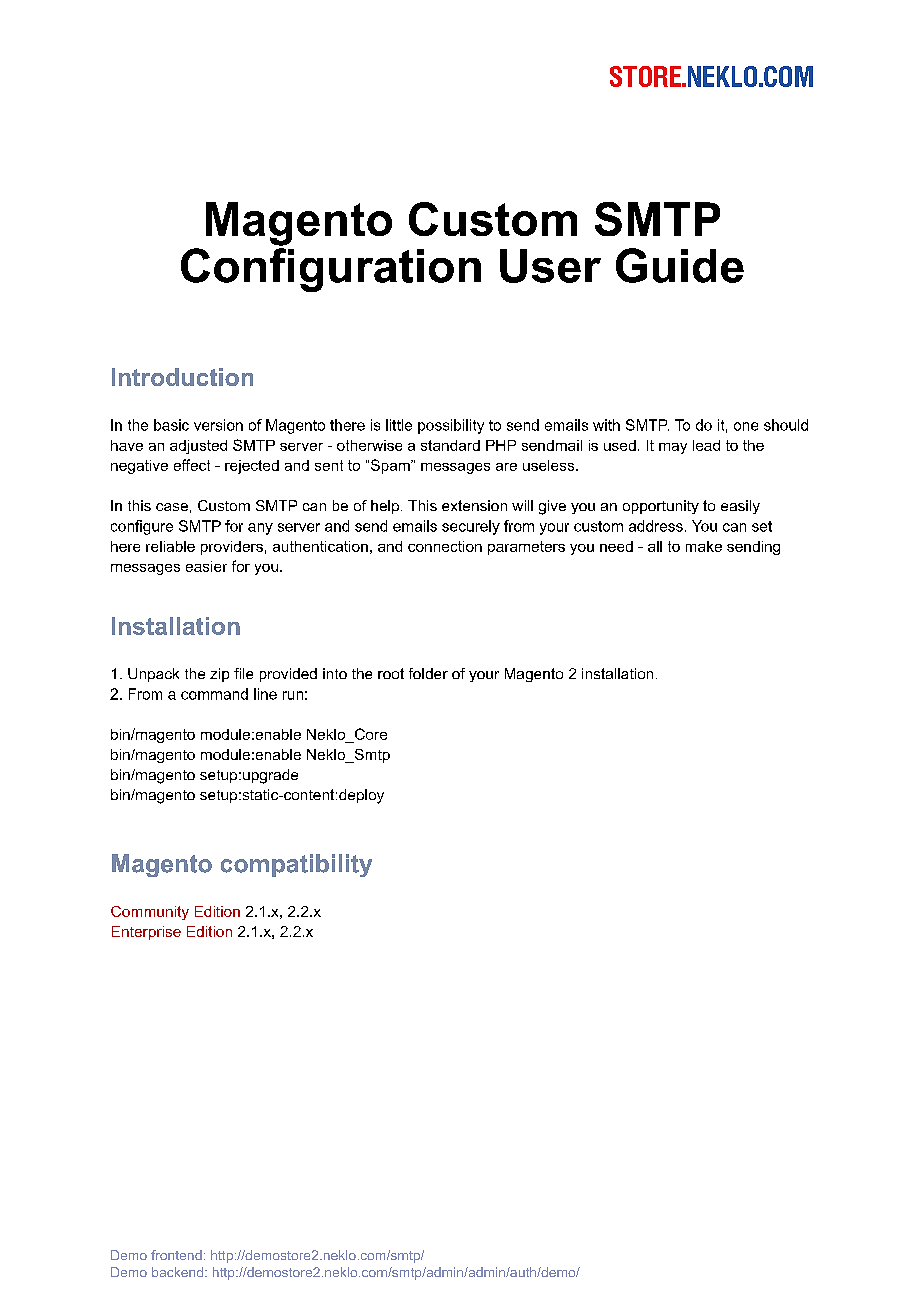 Image resolution: width=924 pixels, height=1308 pixels. What do you see at coordinates (616, 546) in the screenshot?
I see `need` at bounding box center [616, 546].
